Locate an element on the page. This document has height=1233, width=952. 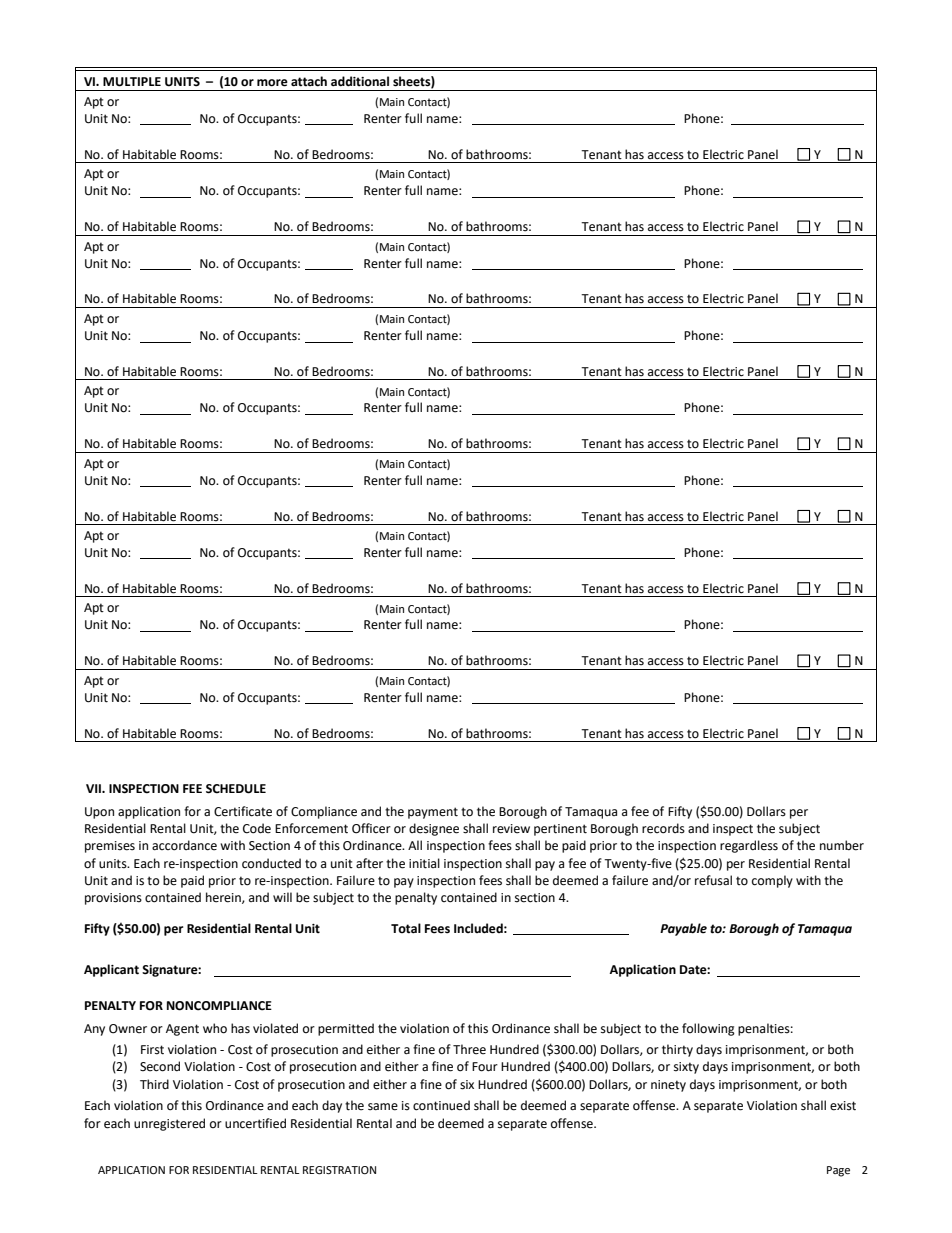
additional is located at coordinates (360, 81).
